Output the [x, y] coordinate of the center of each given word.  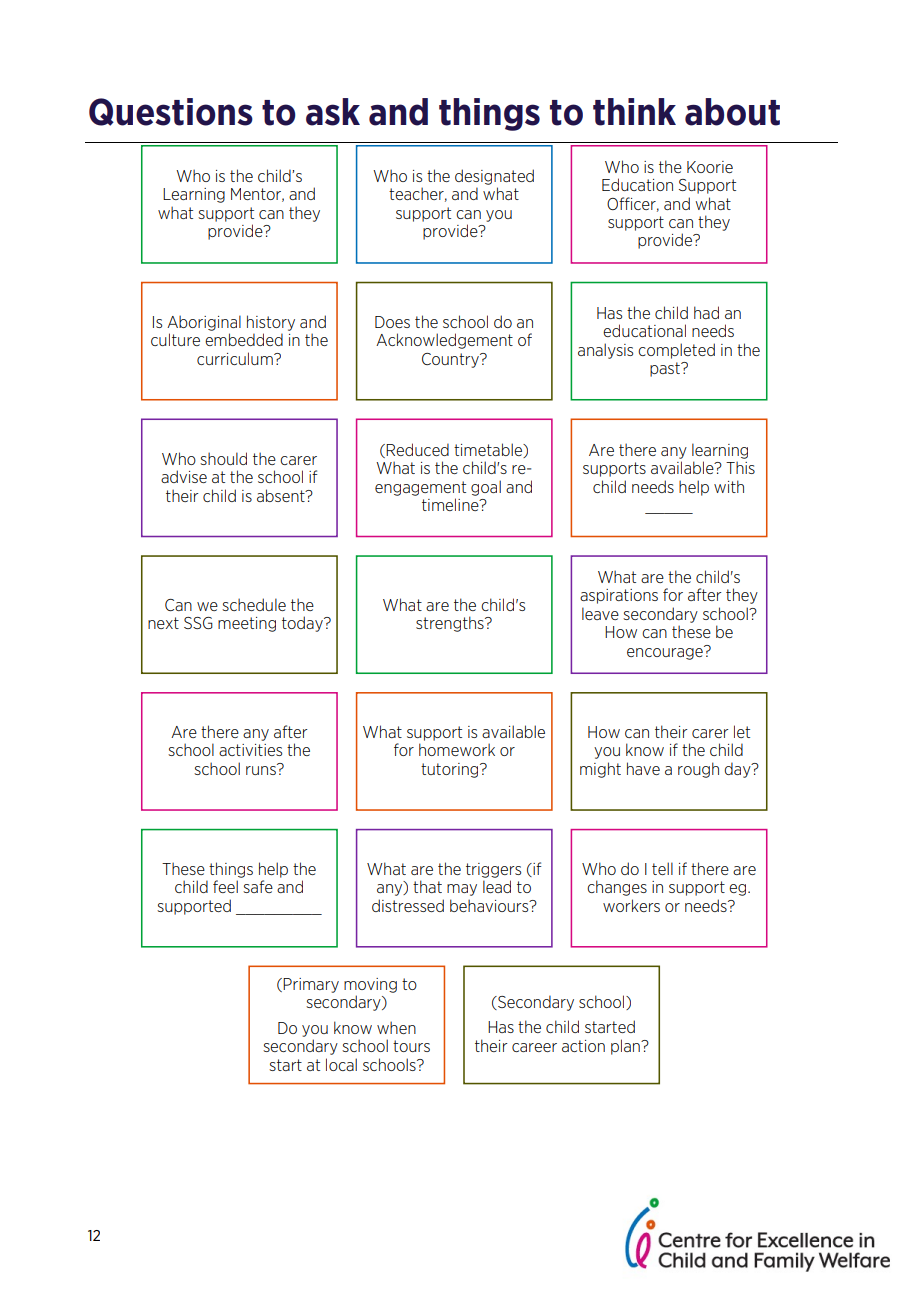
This [740, 467]
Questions [171, 112]
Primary [311, 985]
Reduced [417, 449]
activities [250, 750]
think [634, 112]
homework [457, 749]
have [643, 768]
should [223, 458]
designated [494, 177]
